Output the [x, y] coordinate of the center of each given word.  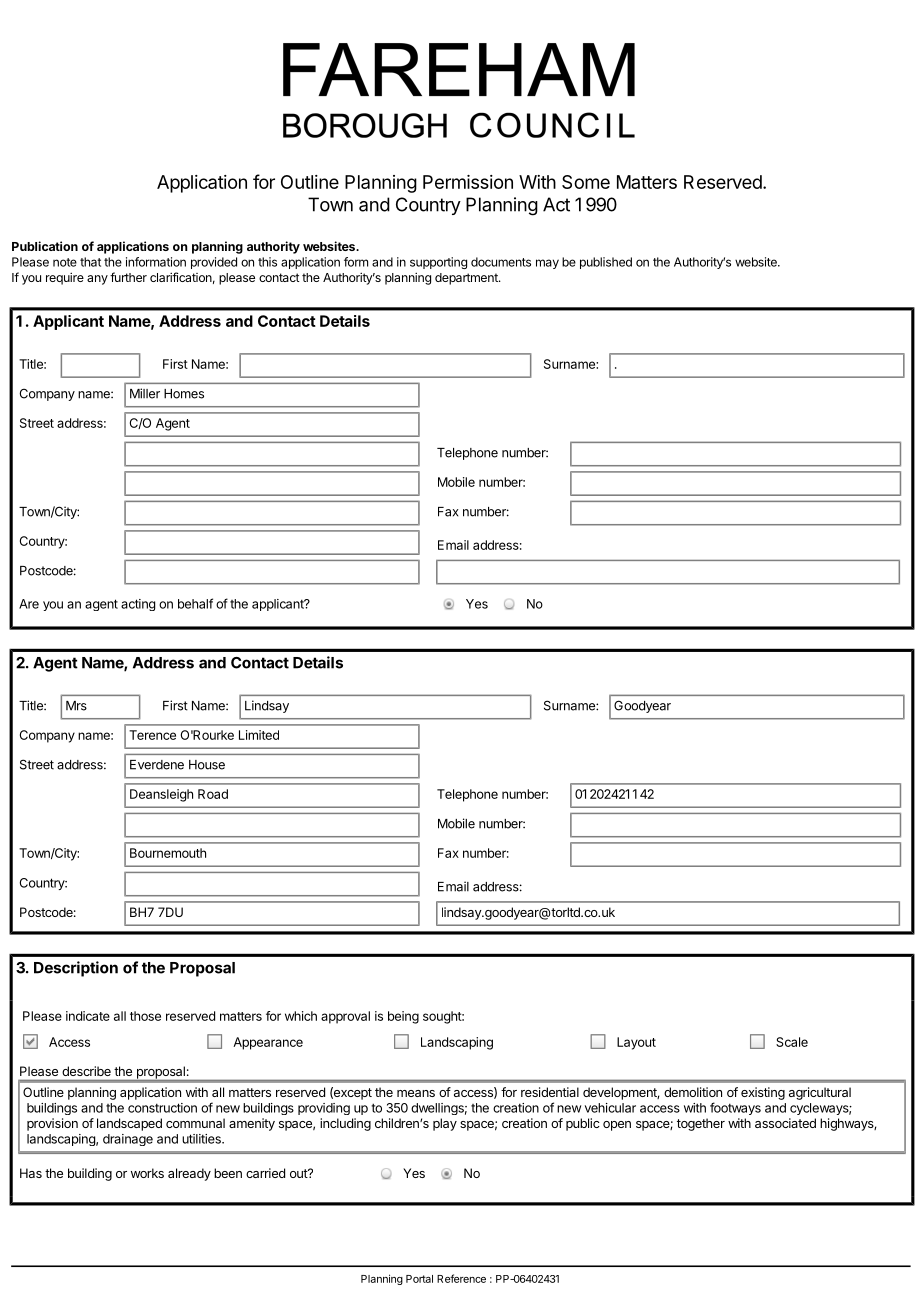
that [90, 262]
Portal [419, 1279]
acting [138, 605]
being [403, 1017]
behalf [195, 603]
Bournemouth [168, 853]
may [547, 264]
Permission [468, 182]
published [606, 263]
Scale [792, 1042]
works [147, 1173]
